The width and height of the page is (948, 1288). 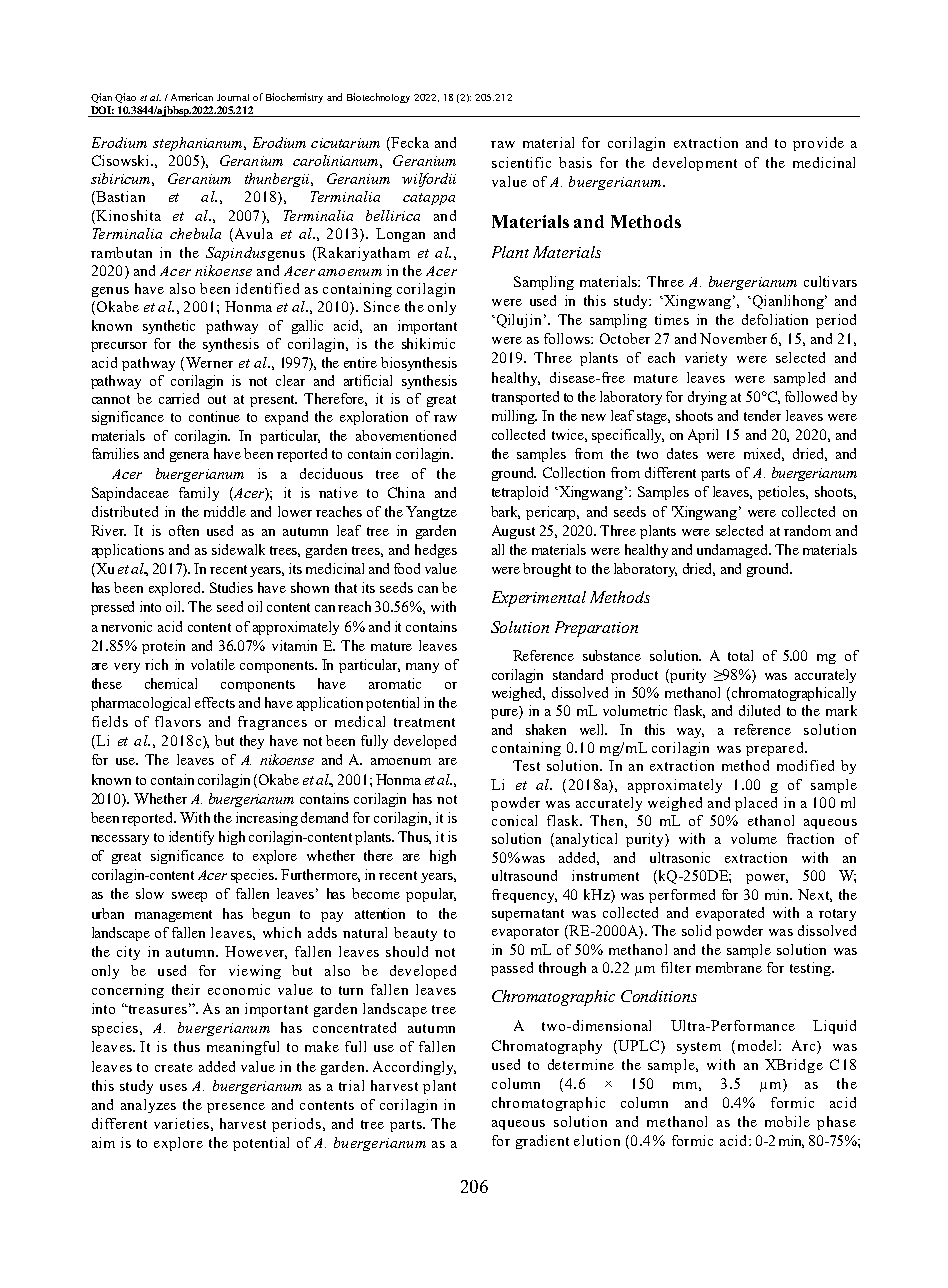 I want to click on gradient, so click(x=542, y=1142).
